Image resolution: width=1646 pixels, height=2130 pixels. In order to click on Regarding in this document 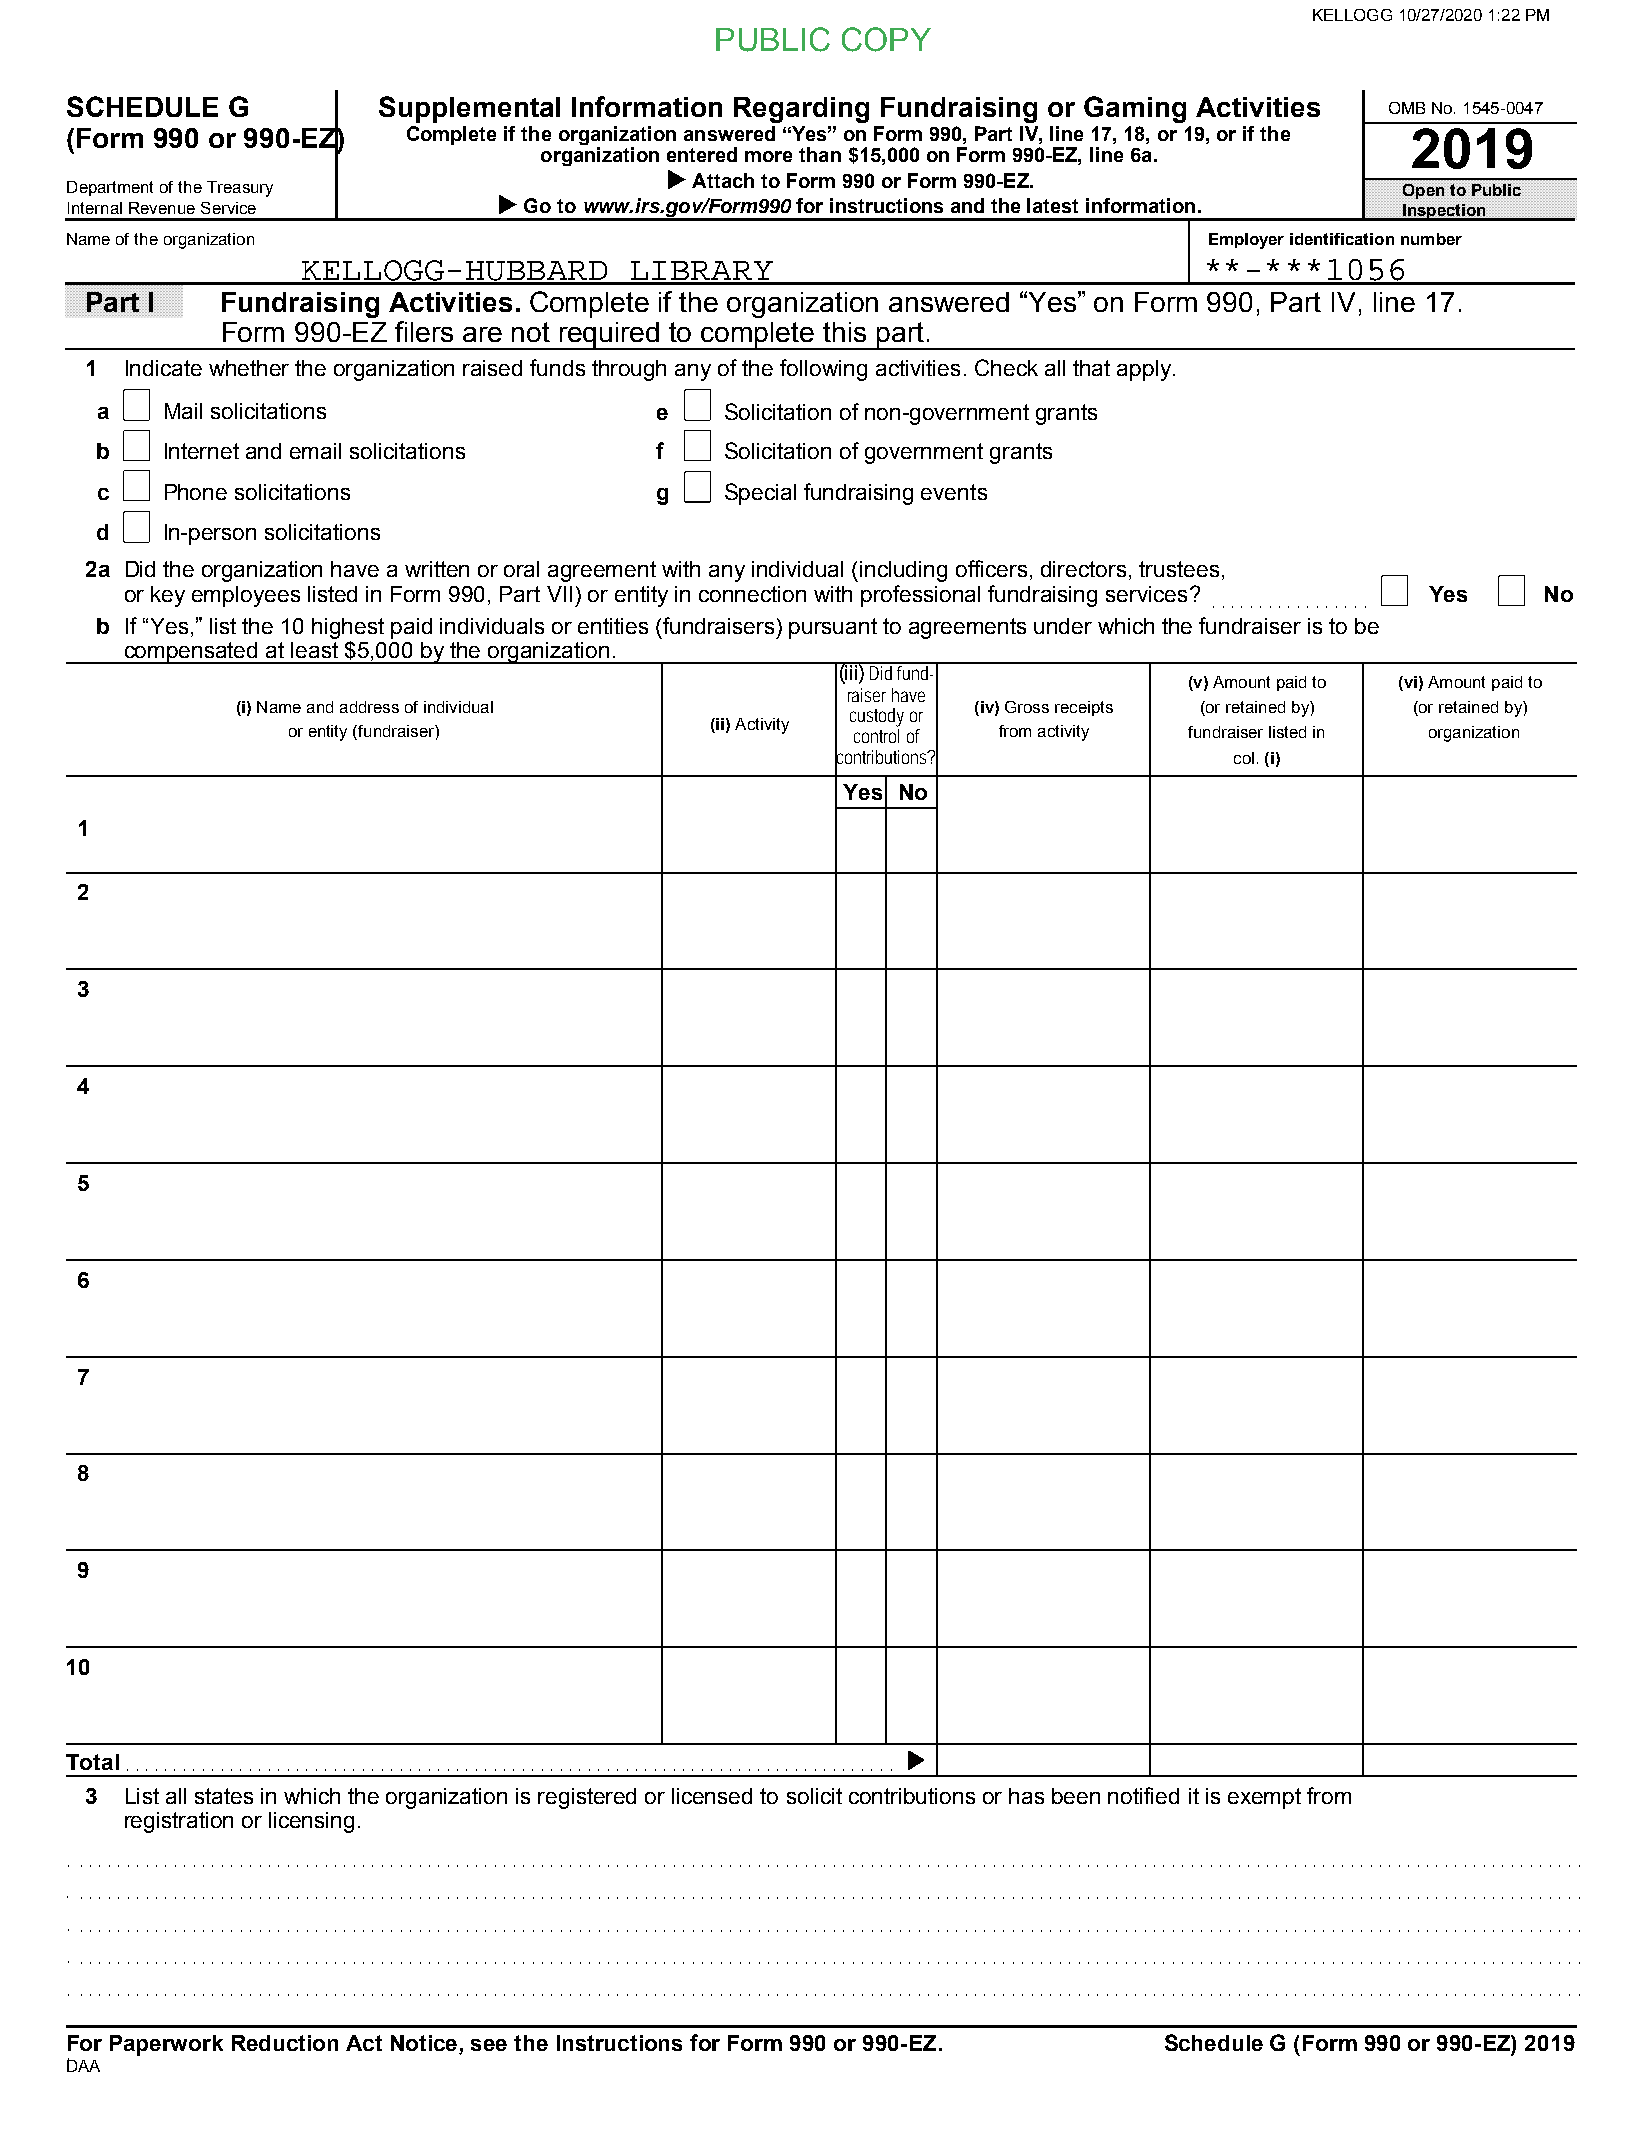, I will do `click(801, 110)`.
